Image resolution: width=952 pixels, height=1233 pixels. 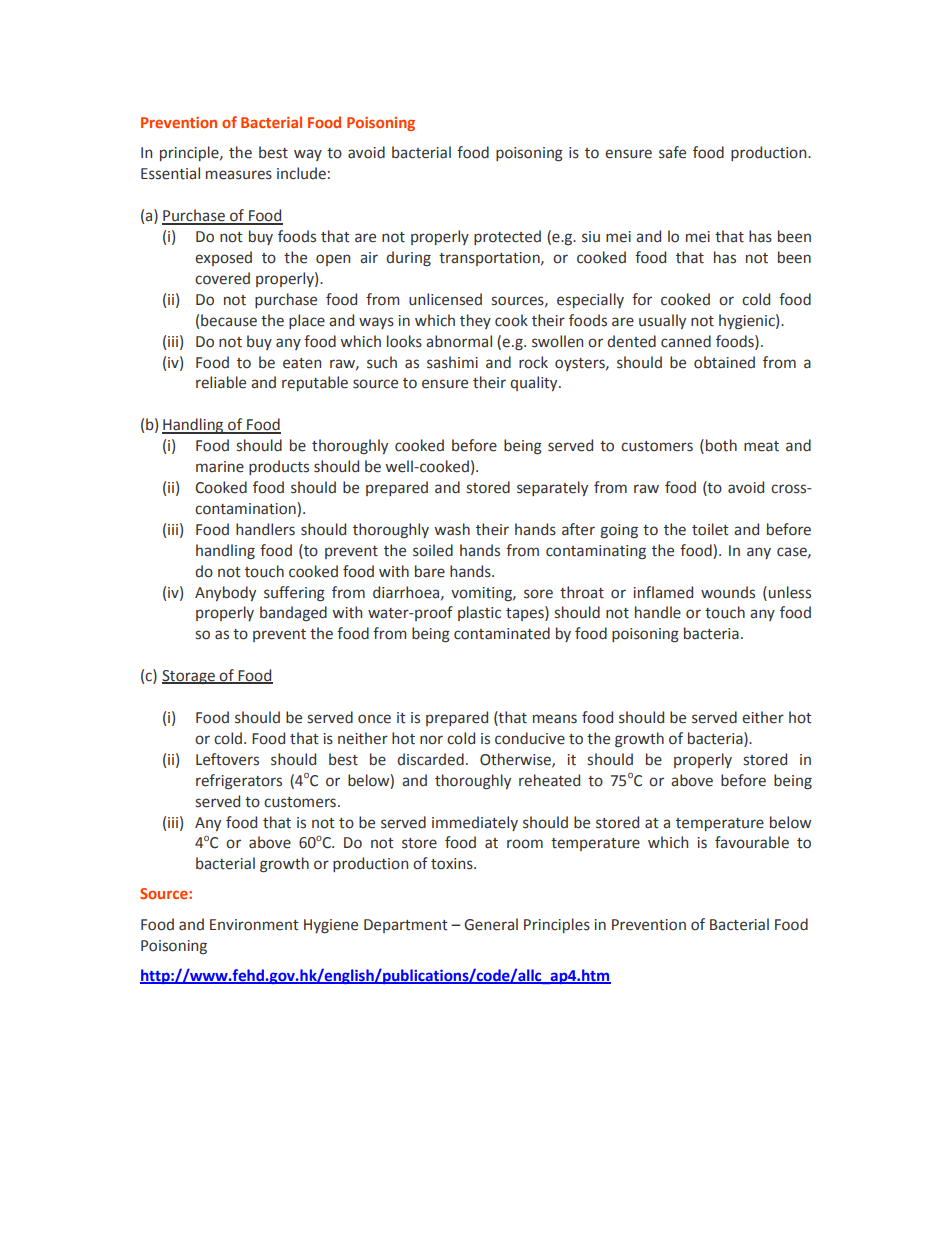 I want to click on favourable, so click(x=752, y=842).
